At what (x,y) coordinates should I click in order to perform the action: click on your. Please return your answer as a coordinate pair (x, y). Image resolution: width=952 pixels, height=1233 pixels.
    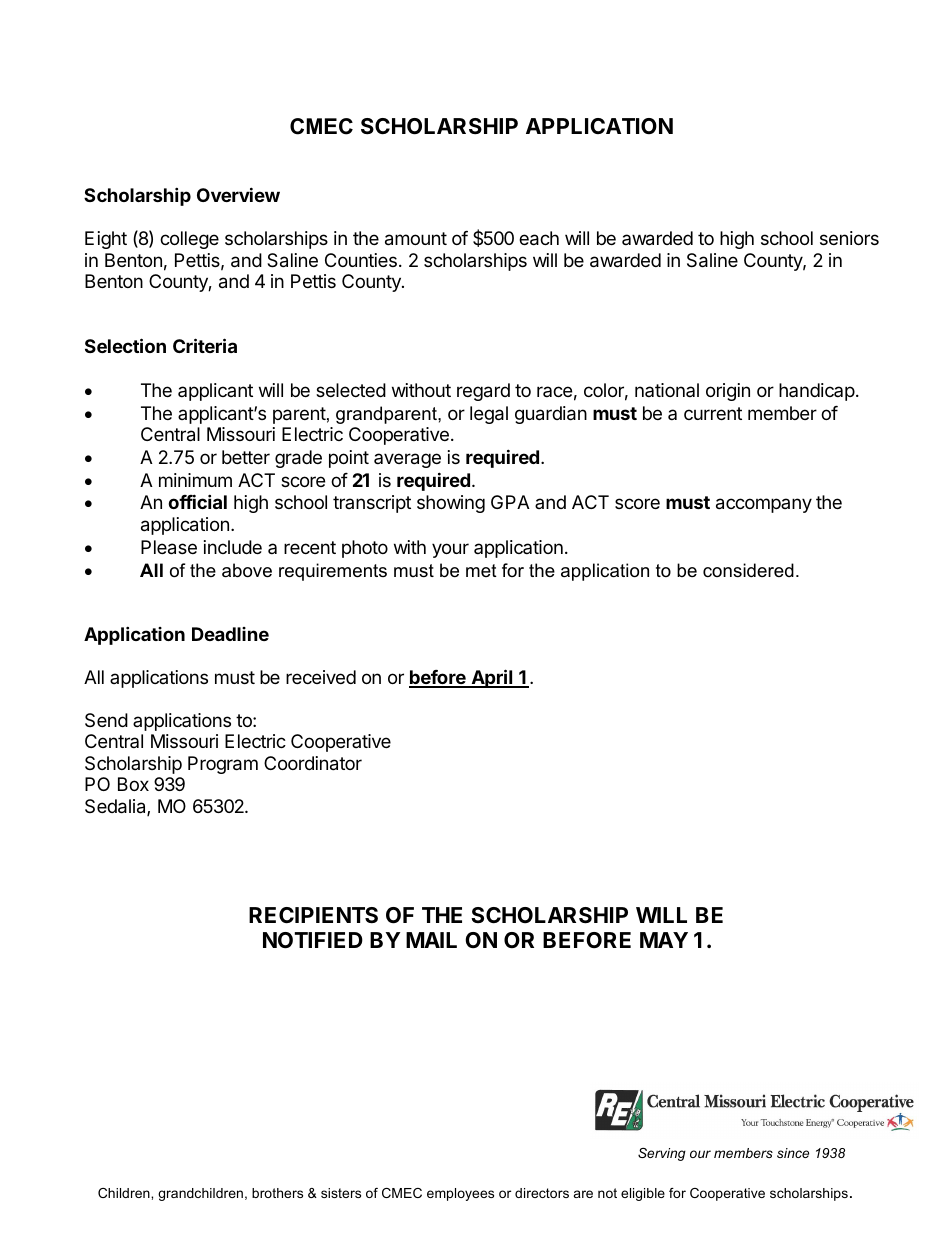
    Looking at the image, I should click on (450, 550).
